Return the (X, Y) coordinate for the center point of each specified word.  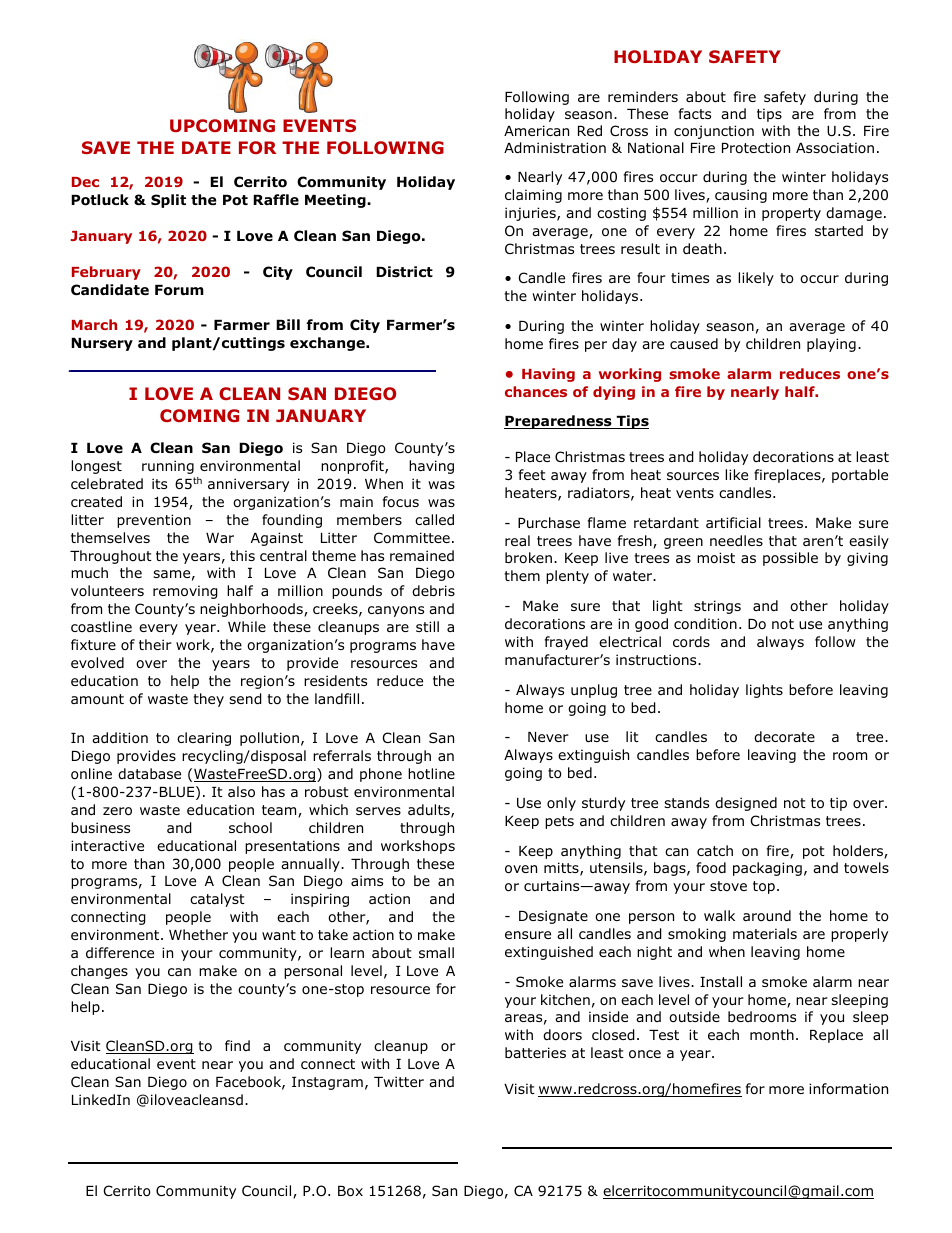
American (536, 130)
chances (536, 391)
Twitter (399, 1081)
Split (168, 201)
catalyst (217, 900)
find (237, 1045)
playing (831, 345)
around (767, 916)
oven (521, 869)
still (427, 626)
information (848, 1089)
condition (705, 624)
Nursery (102, 344)
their (155, 644)
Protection (756, 148)
